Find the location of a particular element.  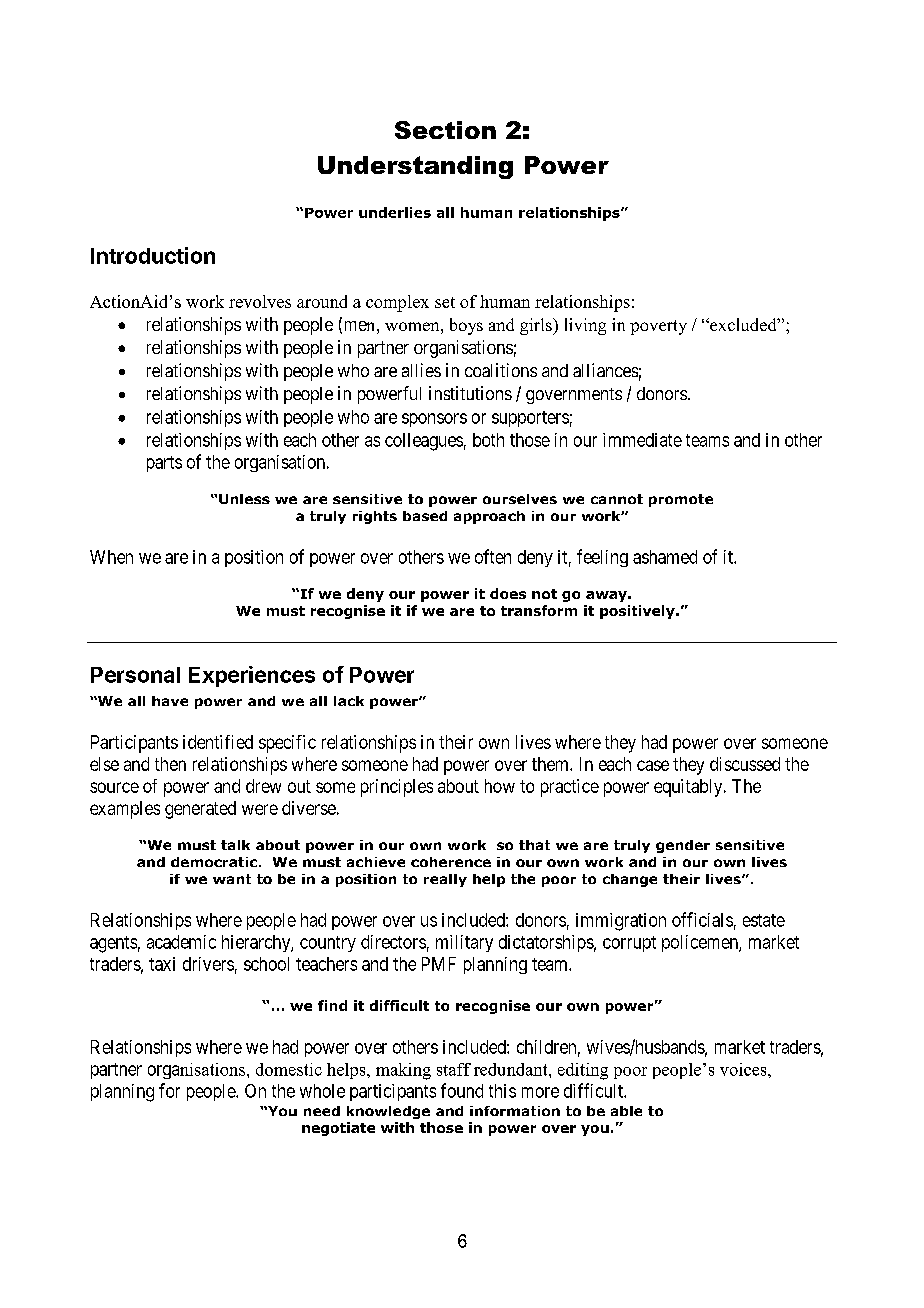

parts is located at coordinates (164, 464).
